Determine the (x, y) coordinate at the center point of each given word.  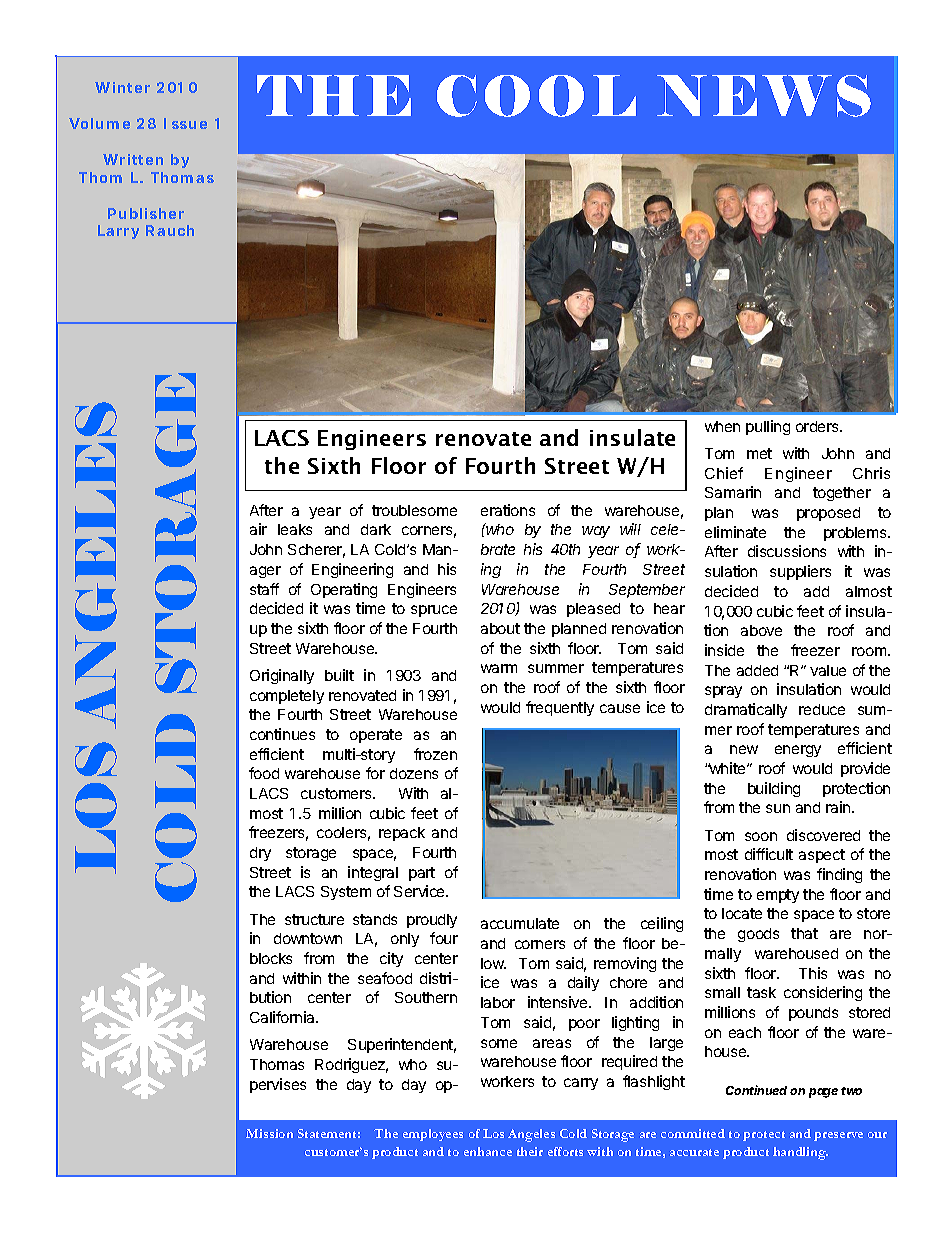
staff (264, 589)
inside (724, 650)
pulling (768, 427)
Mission (269, 1133)
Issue (185, 123)
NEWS (764, 96)
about (500, 628)
